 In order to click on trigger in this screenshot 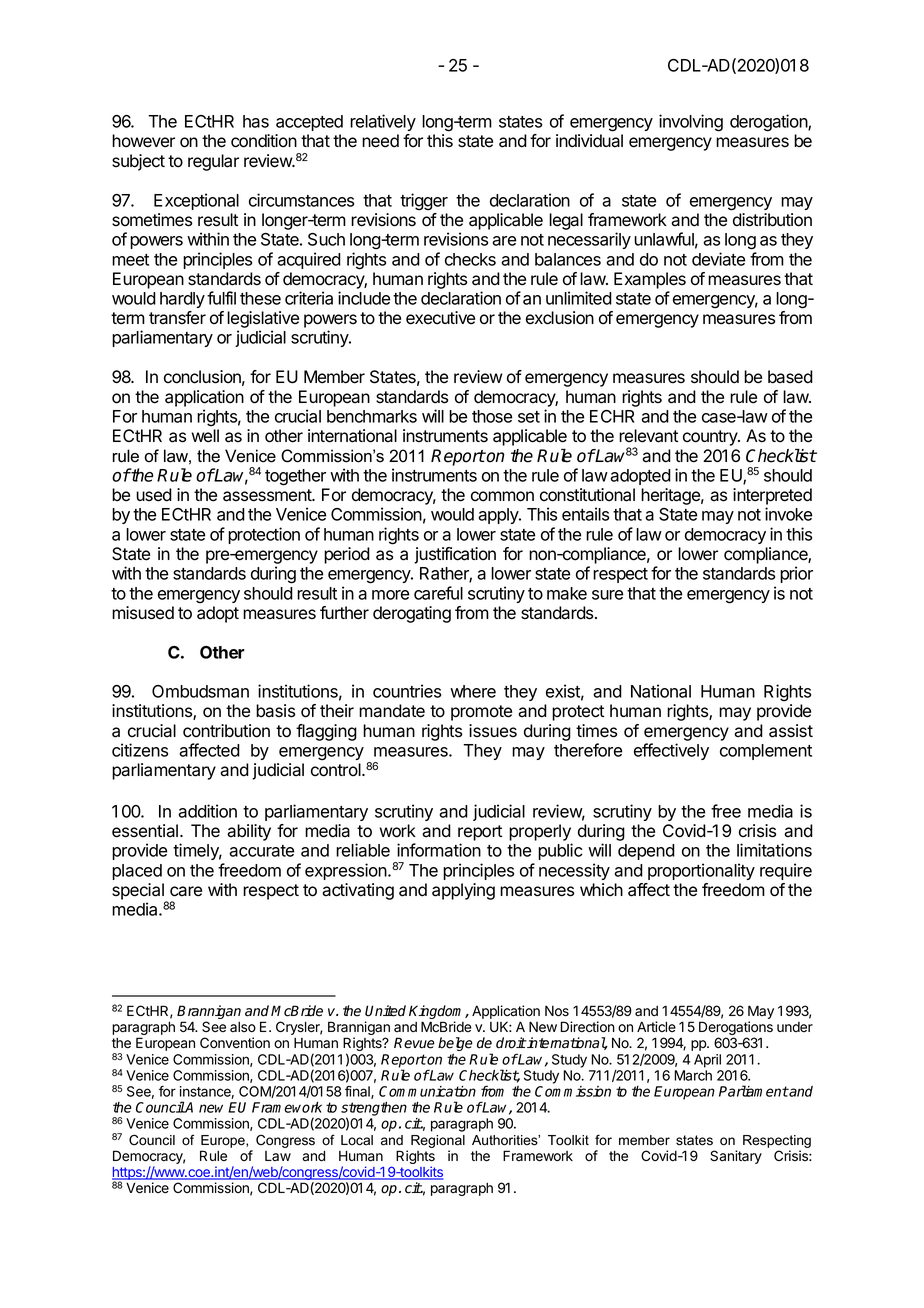, I will do `click(424, 202)`.
